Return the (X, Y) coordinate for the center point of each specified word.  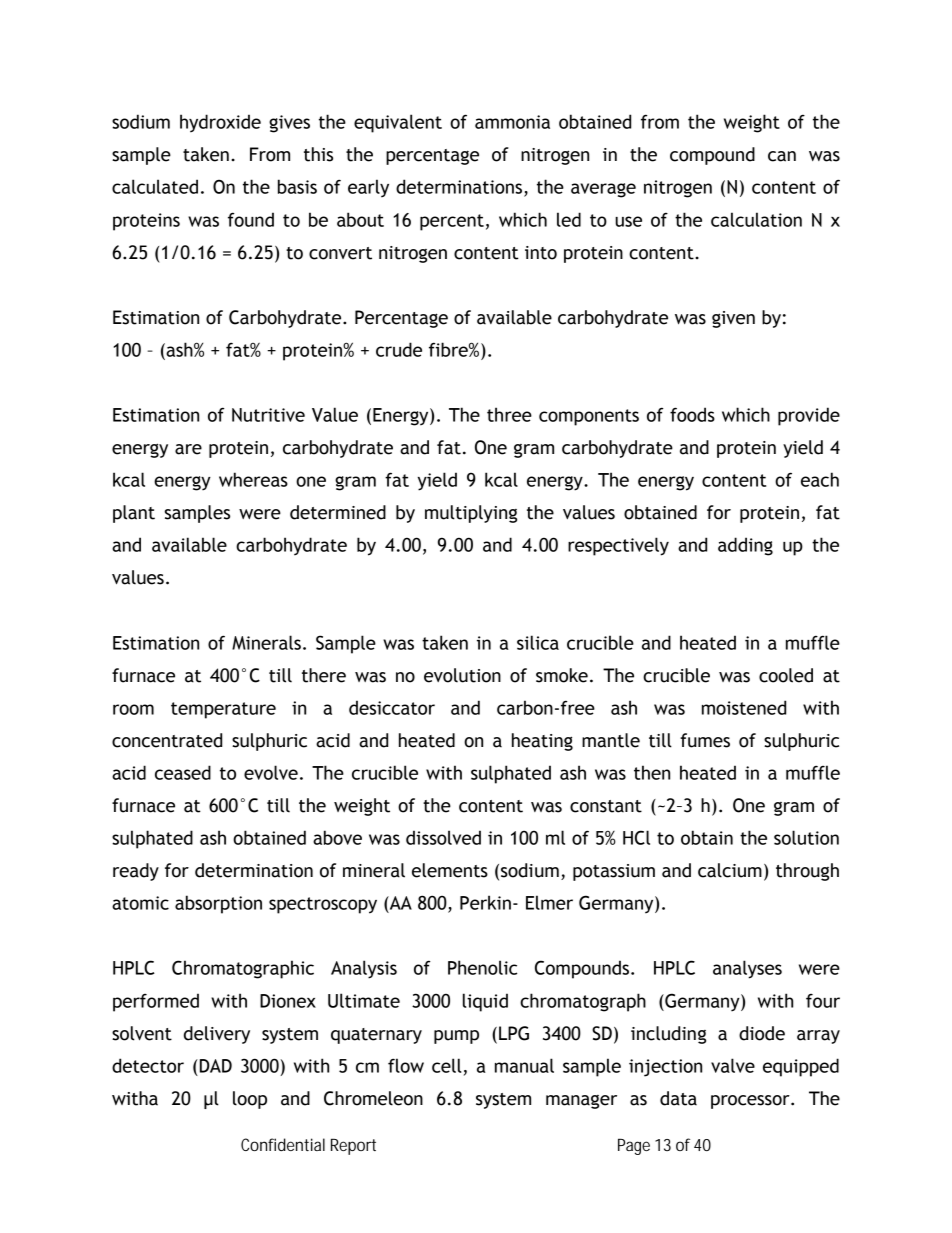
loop (250, 1100)
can (782, 156)
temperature (223, 710)
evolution (462, 675)
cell (447, 1065)
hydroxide (220, 123)
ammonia (512, 122)
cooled (786, 675)
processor (751, 1102)
